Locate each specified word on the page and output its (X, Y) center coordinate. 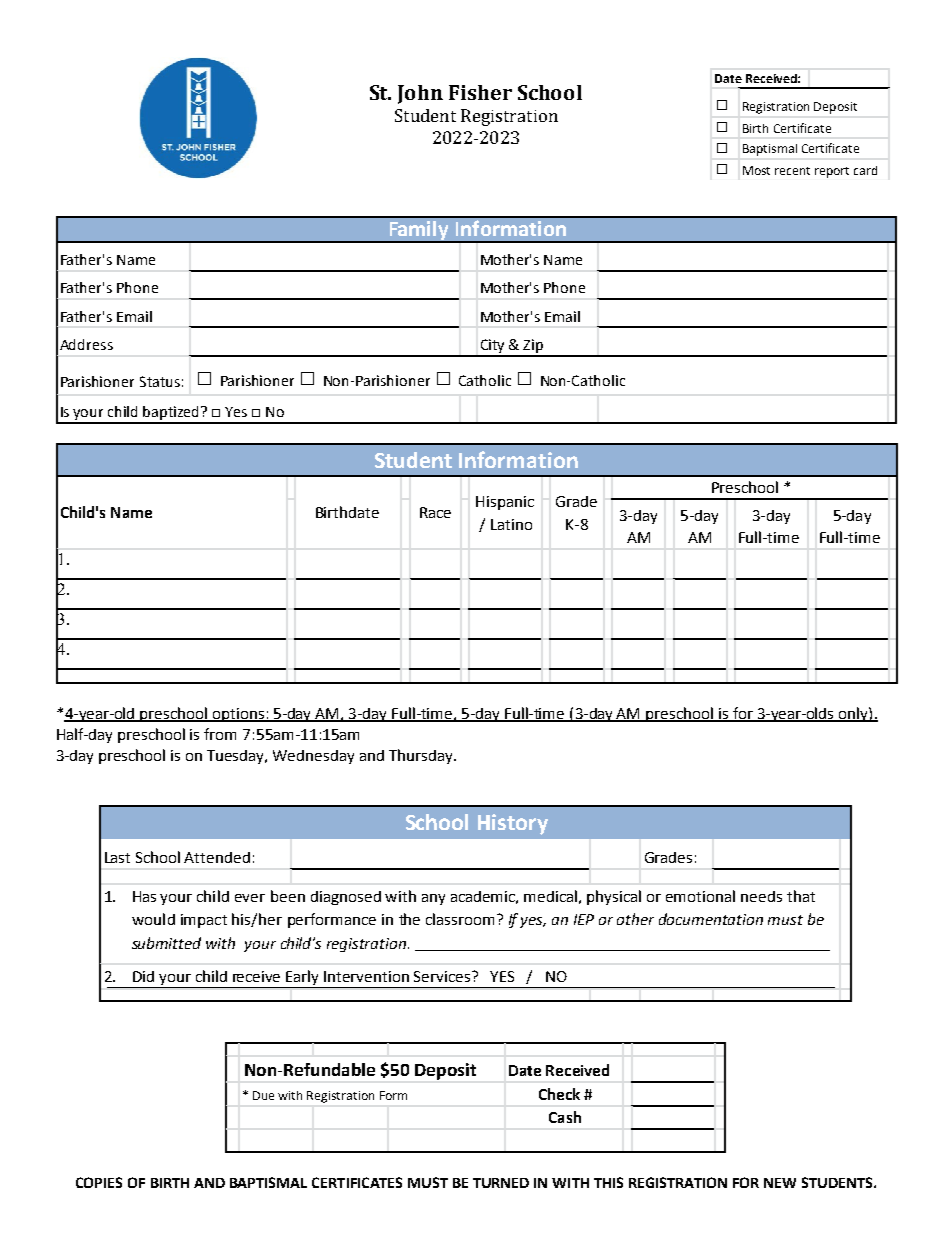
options (238, 715)
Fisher (480, 92)
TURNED (501, 1183)
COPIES (99, 1182)
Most (756, 170)
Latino (511, 524)
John (420, 94)
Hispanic (505, 503)
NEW (780, 1183)
